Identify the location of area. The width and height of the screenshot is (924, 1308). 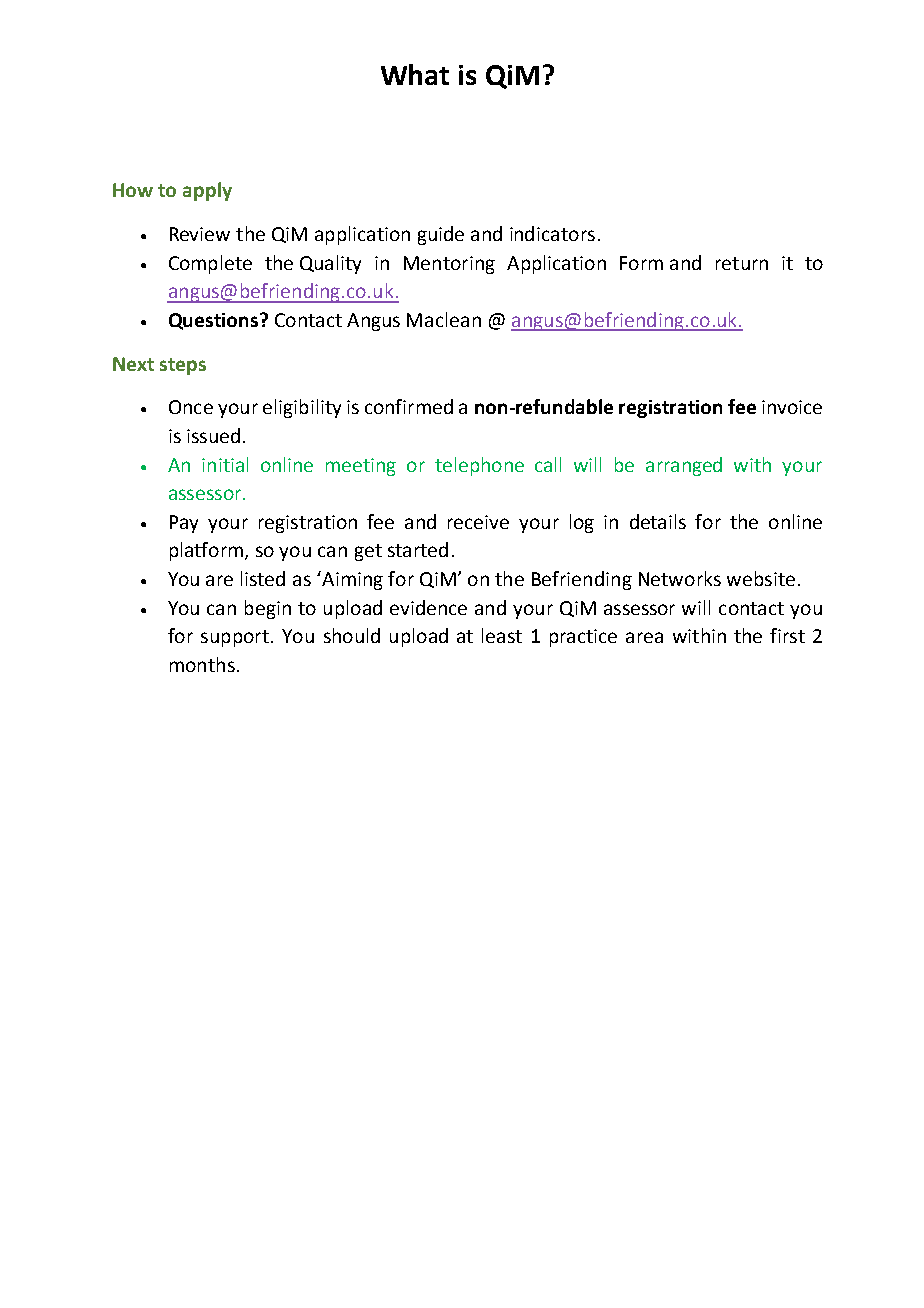
(644, 637).
